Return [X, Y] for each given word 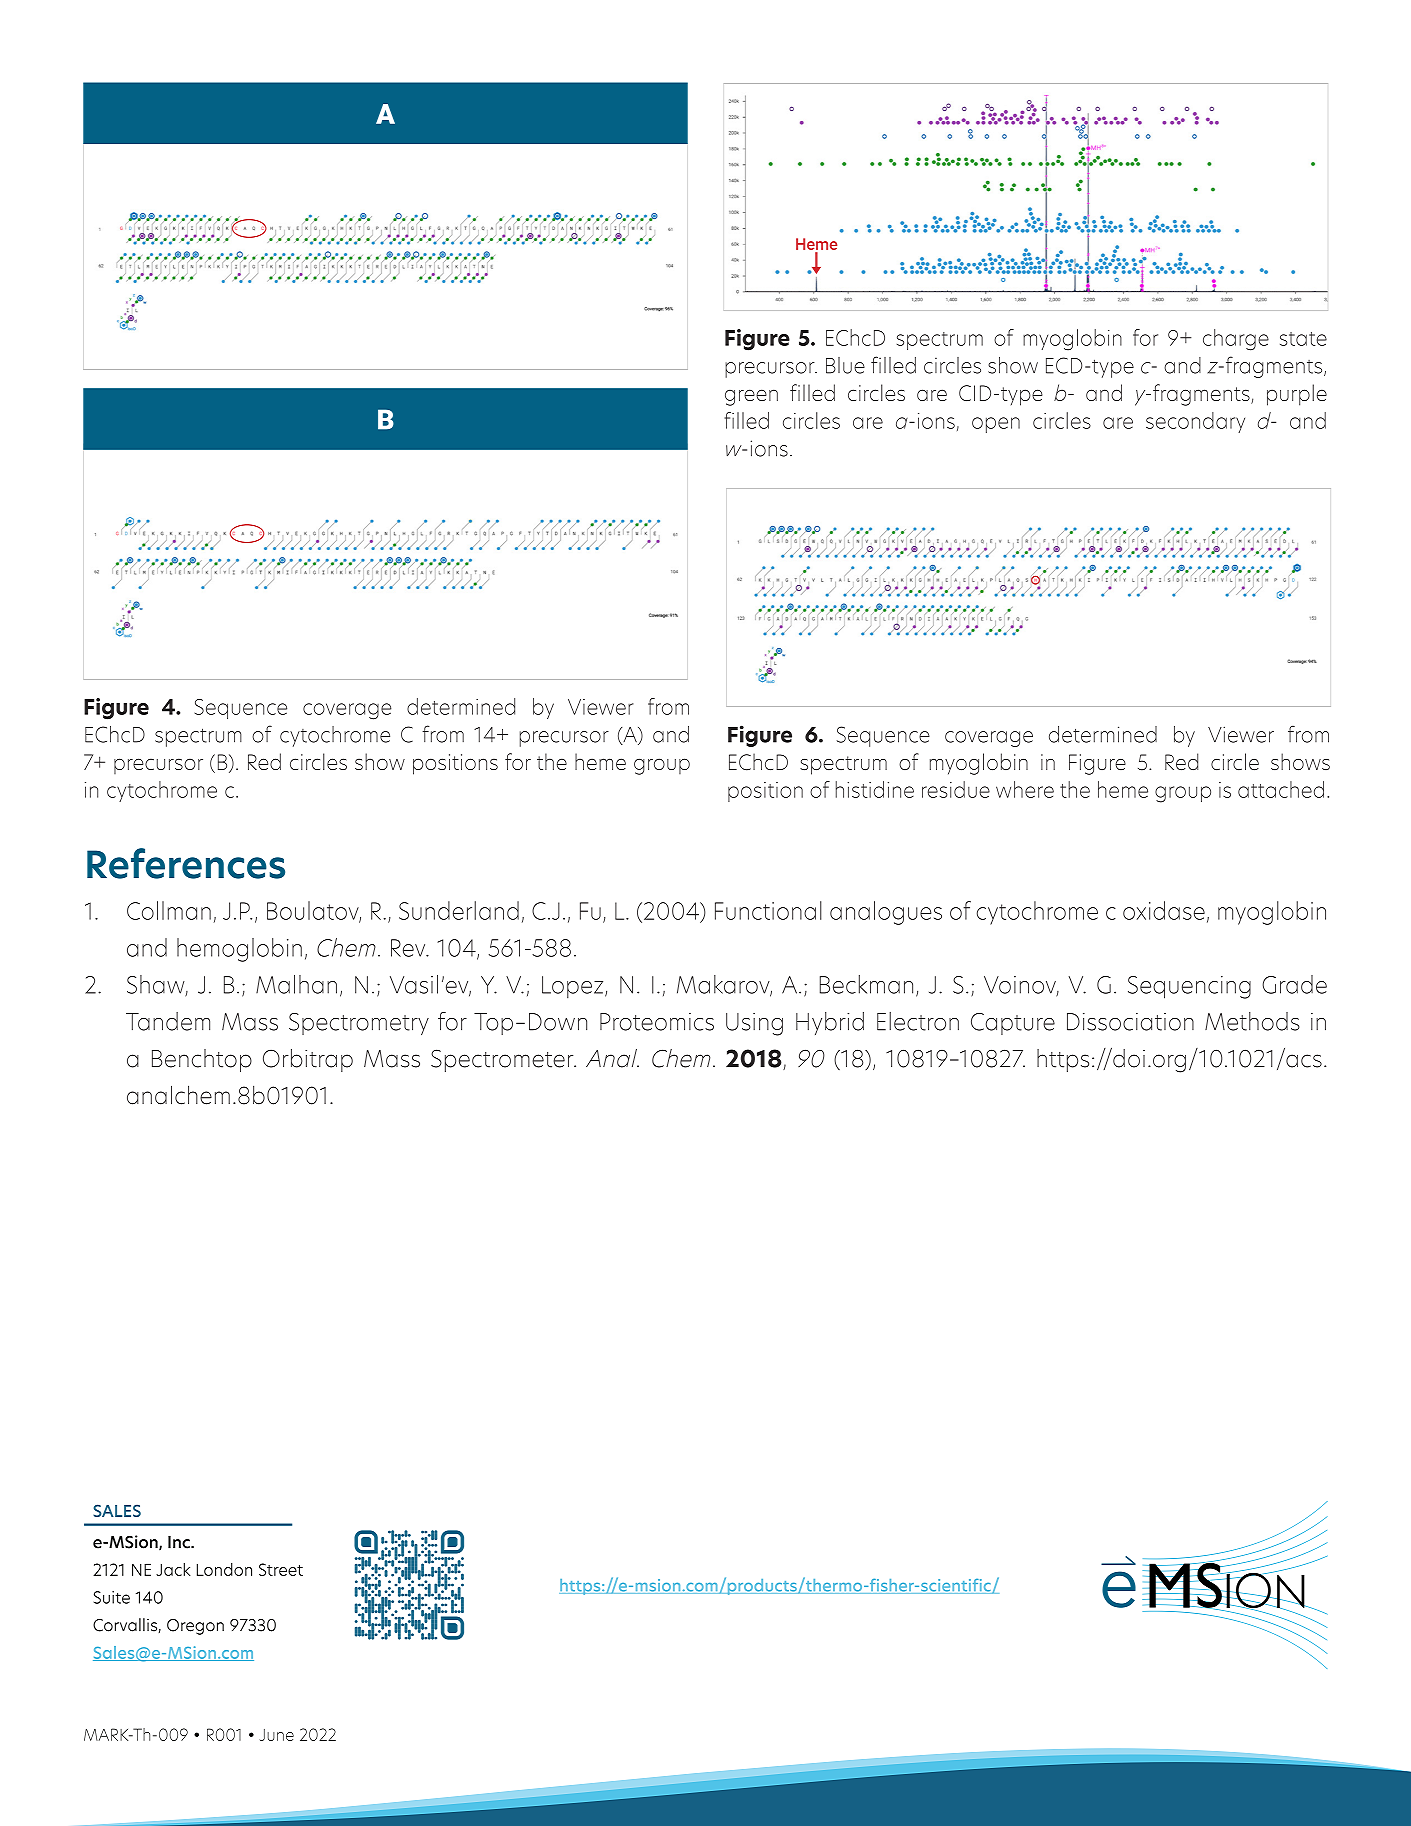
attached [1281, 789]
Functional [768, 910]
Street [281, 1569]
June [277, 1735]
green [751, 397]
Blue [845, 365]
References [186, 863]
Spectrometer [503, 1060]
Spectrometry [359, 1024]
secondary [1195, 422]
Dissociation [1130, 1022]
